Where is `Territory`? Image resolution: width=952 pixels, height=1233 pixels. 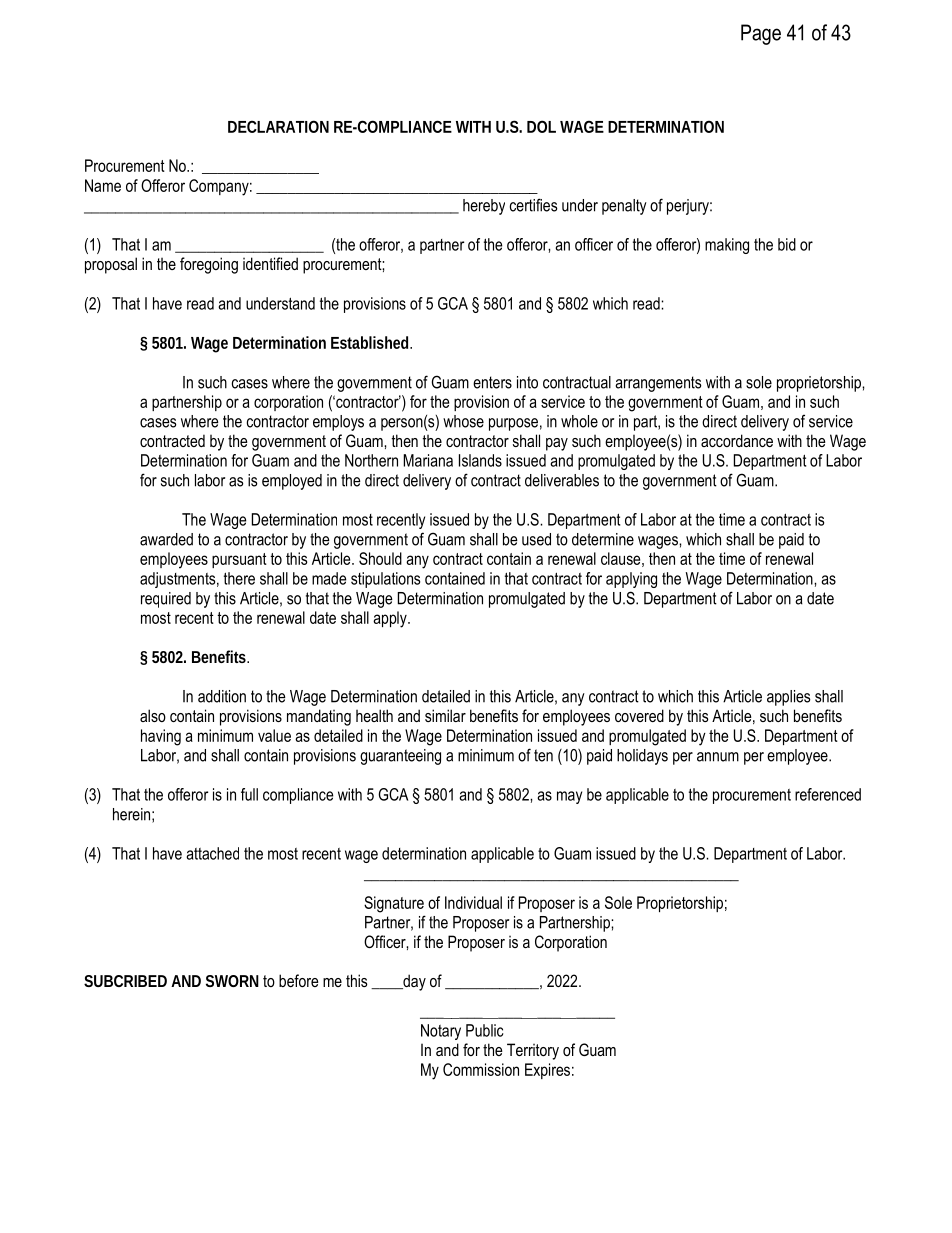
Territory is located at coordinates (533, 1051).
